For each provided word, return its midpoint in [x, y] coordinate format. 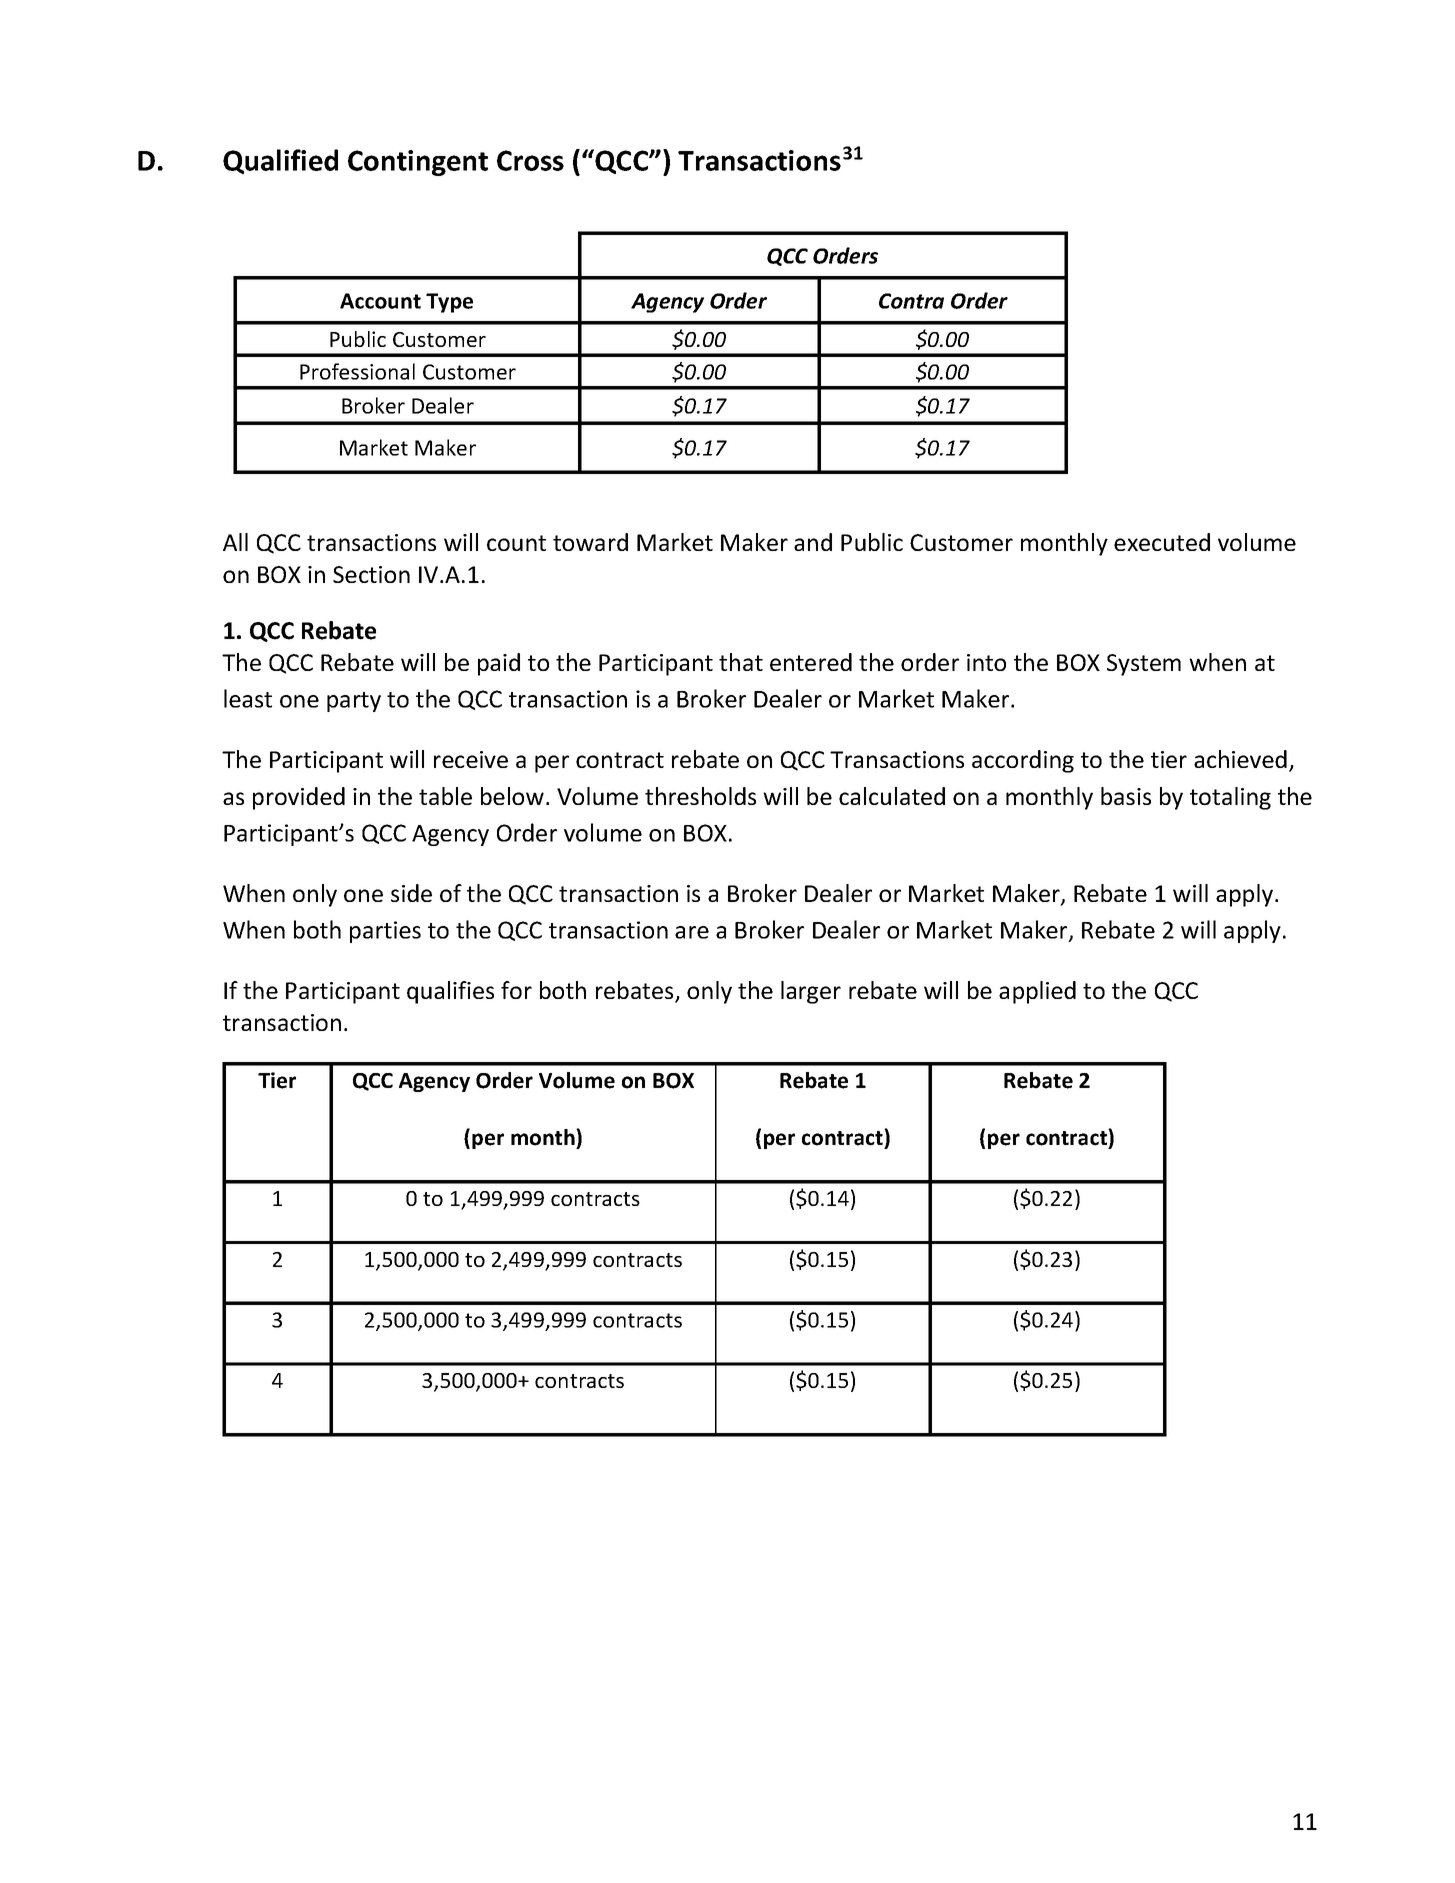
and [813, 542]
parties [385, 932]
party [354, 702]
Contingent [418, 163]
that [741, 662]
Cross [530, 160]
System [1144, 665]
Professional [357, 371]
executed [1162, 542]
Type [449, 303]
